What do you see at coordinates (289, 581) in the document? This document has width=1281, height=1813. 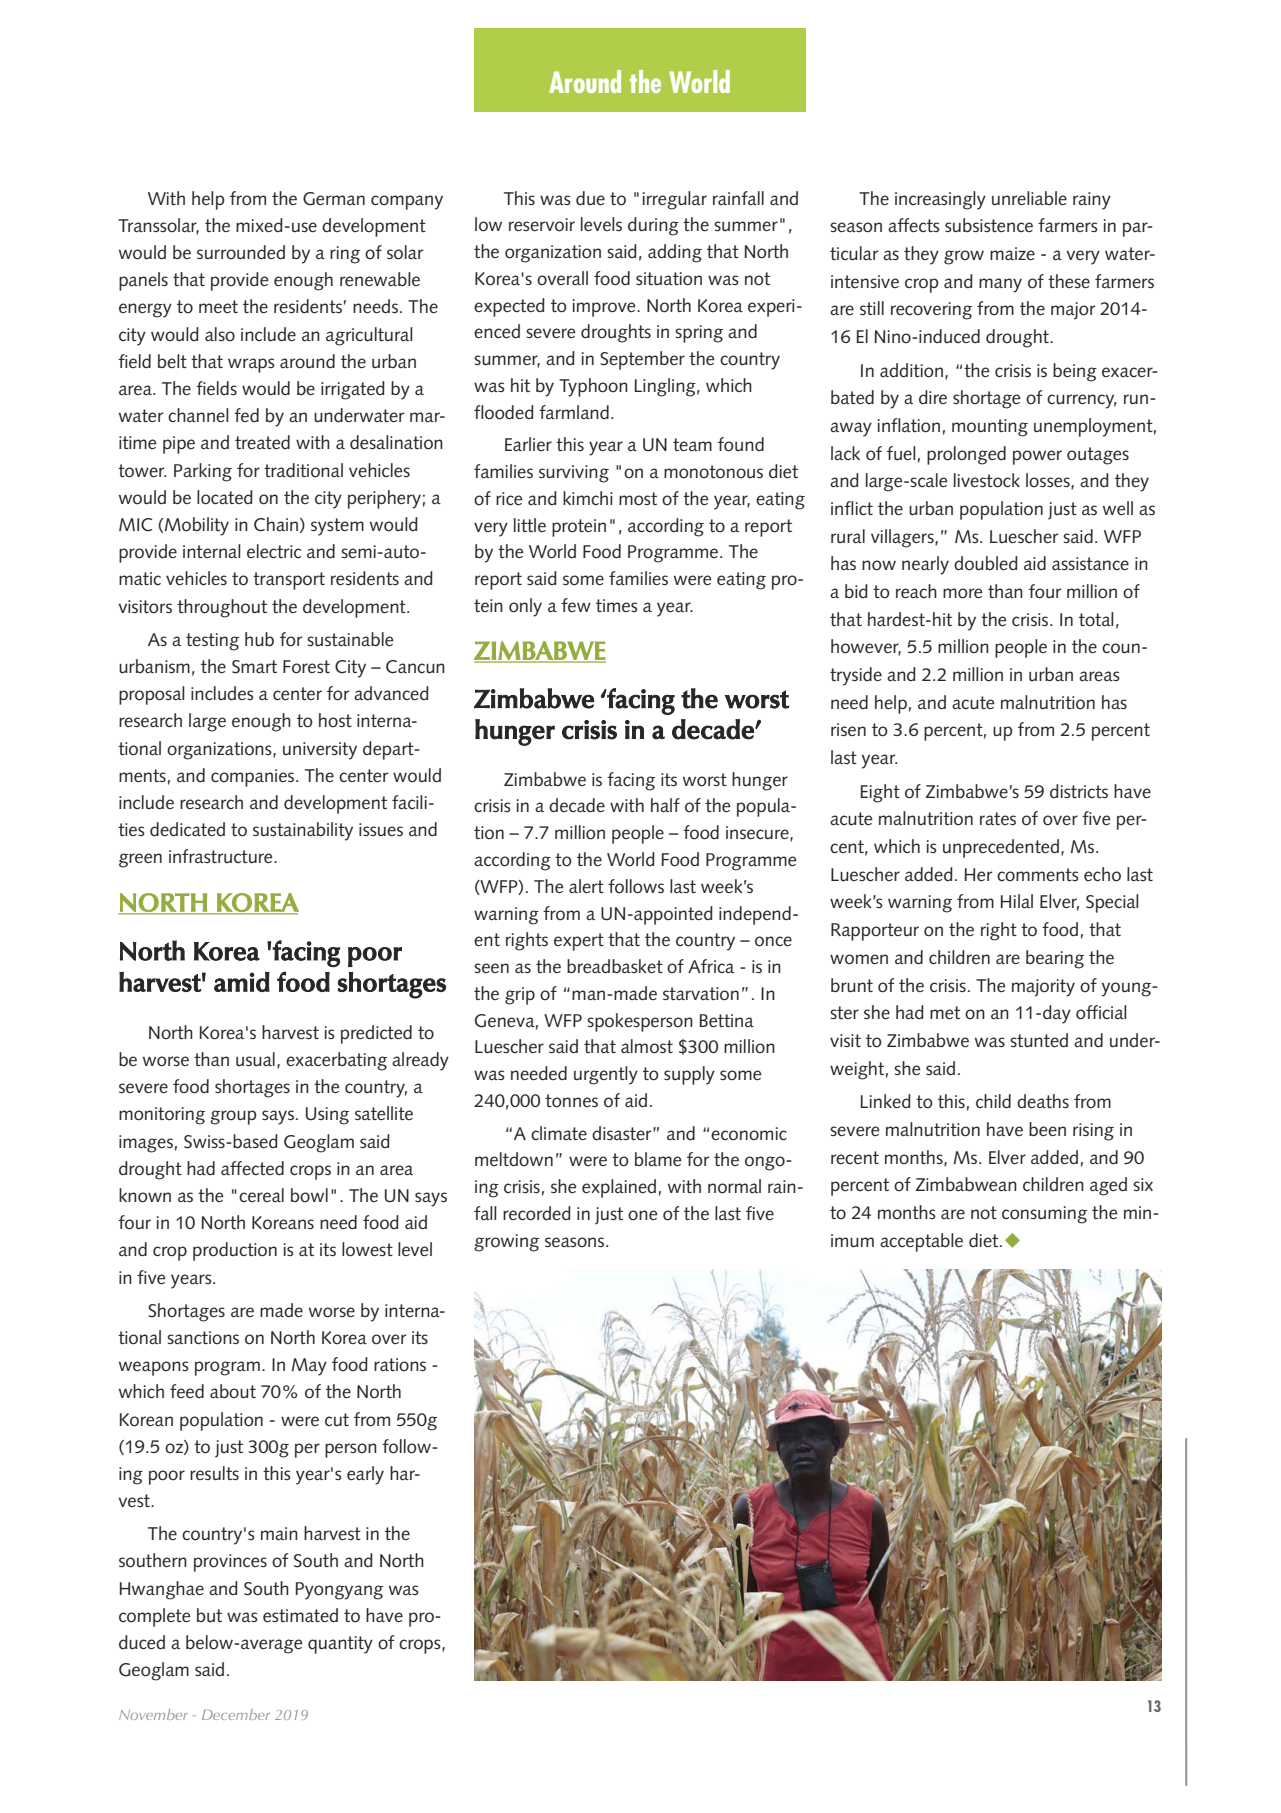 I see `transport` at bounding box center [289, 581].
